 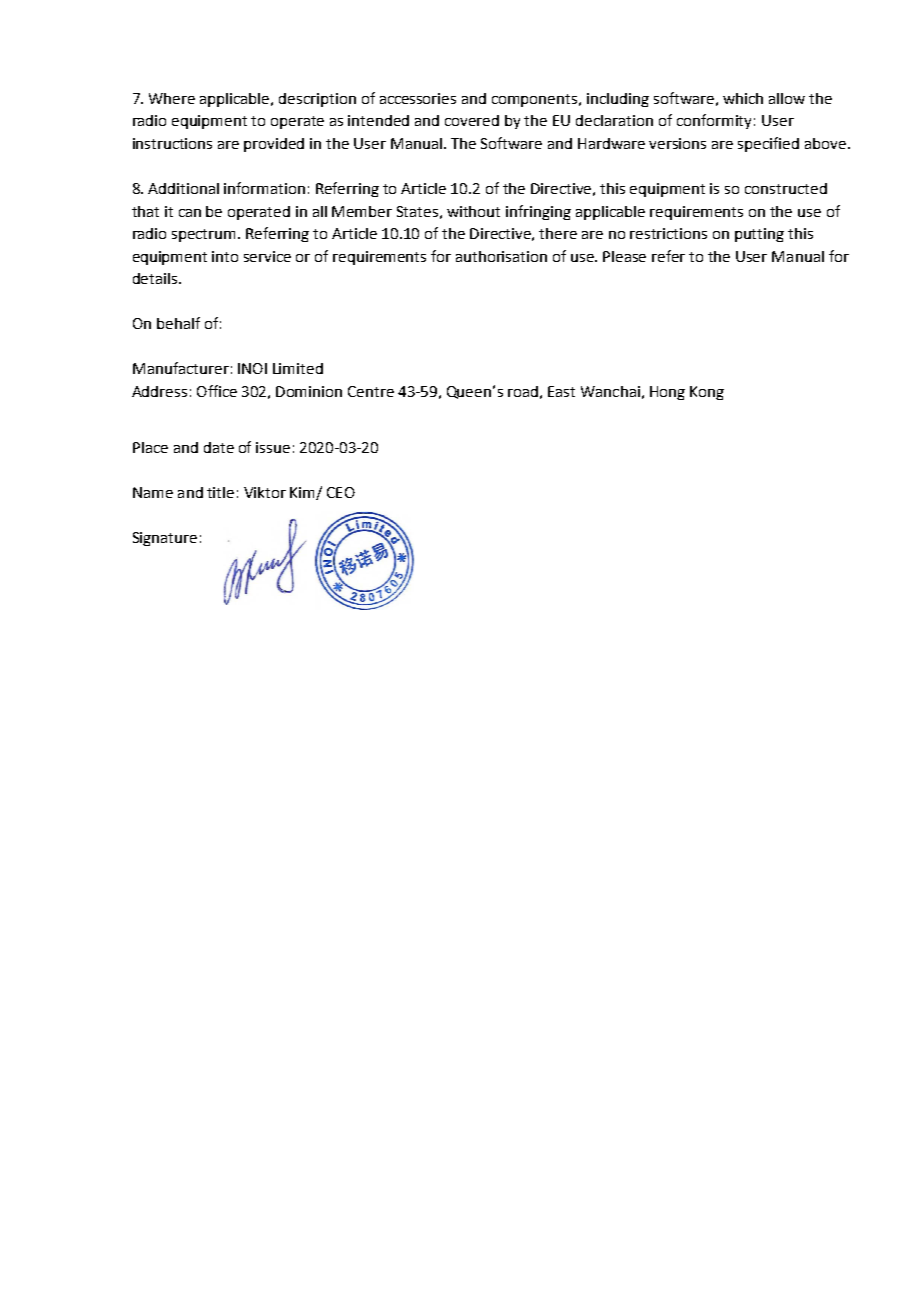 I want to click on behalf, so click(x=178, y=323).
